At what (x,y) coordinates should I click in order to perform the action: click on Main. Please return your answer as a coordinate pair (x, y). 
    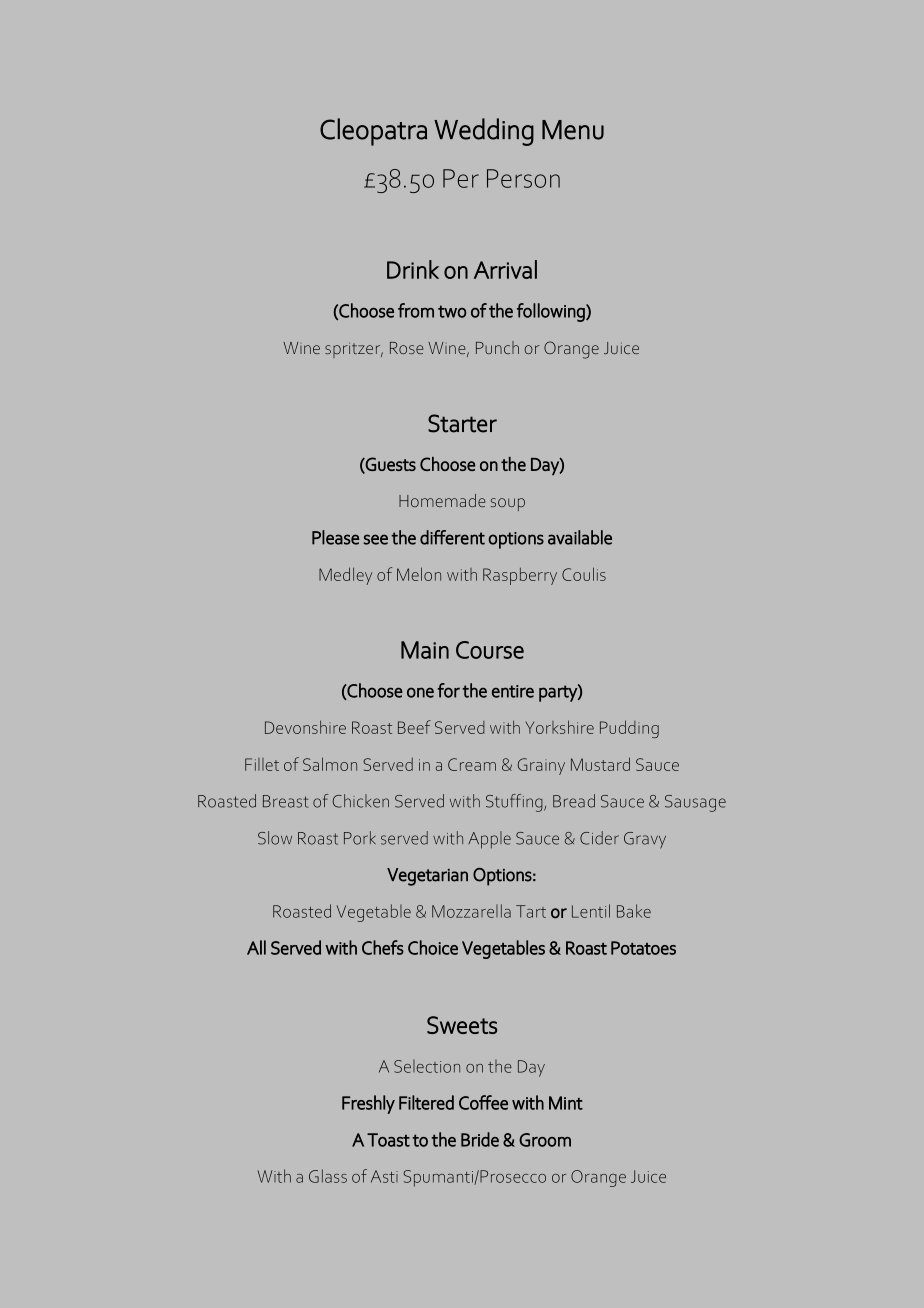
    Looking at the image, I should click on (425, 650).
